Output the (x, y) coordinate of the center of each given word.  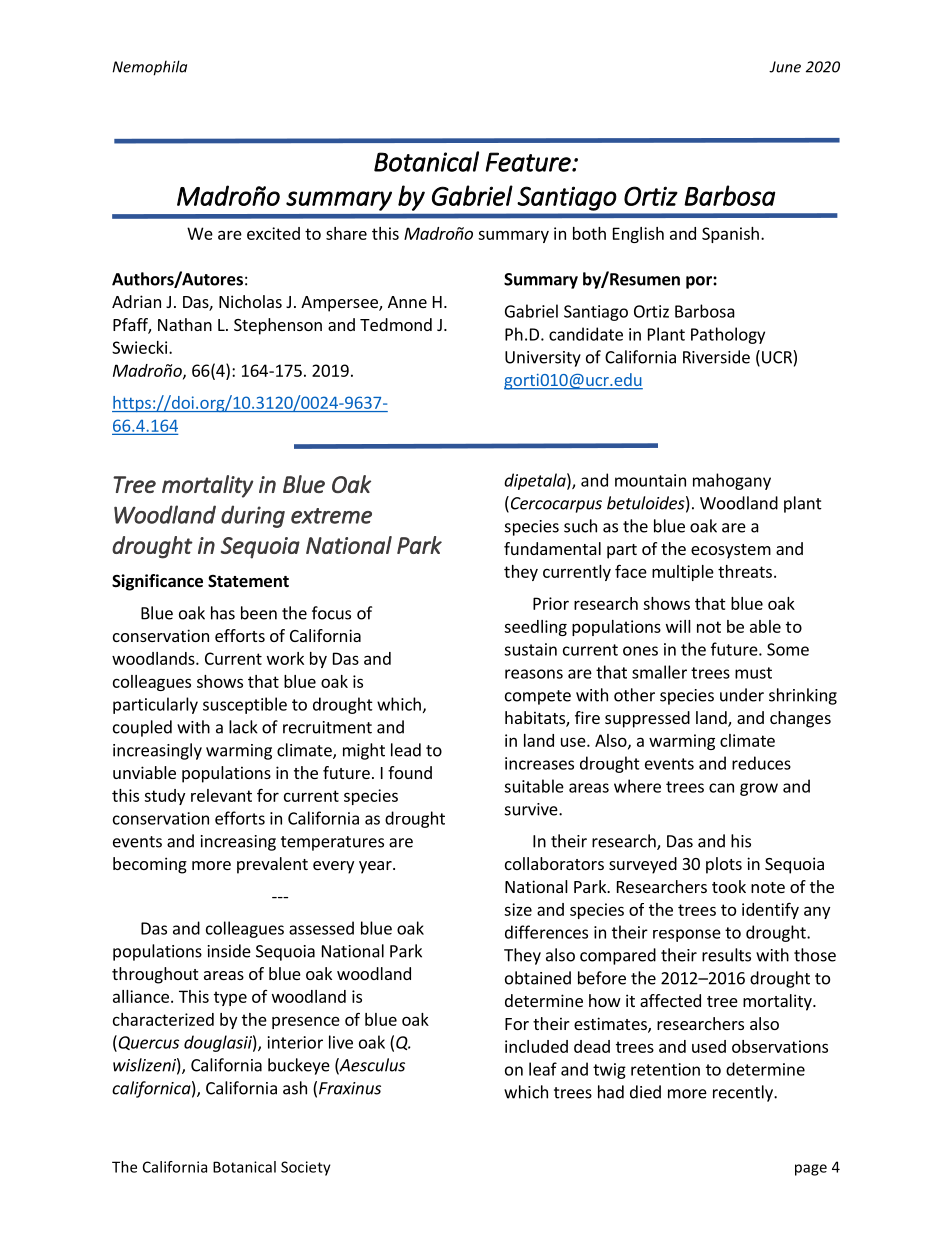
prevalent (272, 865)
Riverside (716, 357)
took (729, 886)
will (678, 626)
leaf (543, 1069)
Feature (529, 162)
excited (273, 233)
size (518, 909)
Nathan (185, 324)
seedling (535, 628)
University (543, 359)
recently (744, 1093)
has (223, 613)
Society (306, 1168)
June (785, 67)
